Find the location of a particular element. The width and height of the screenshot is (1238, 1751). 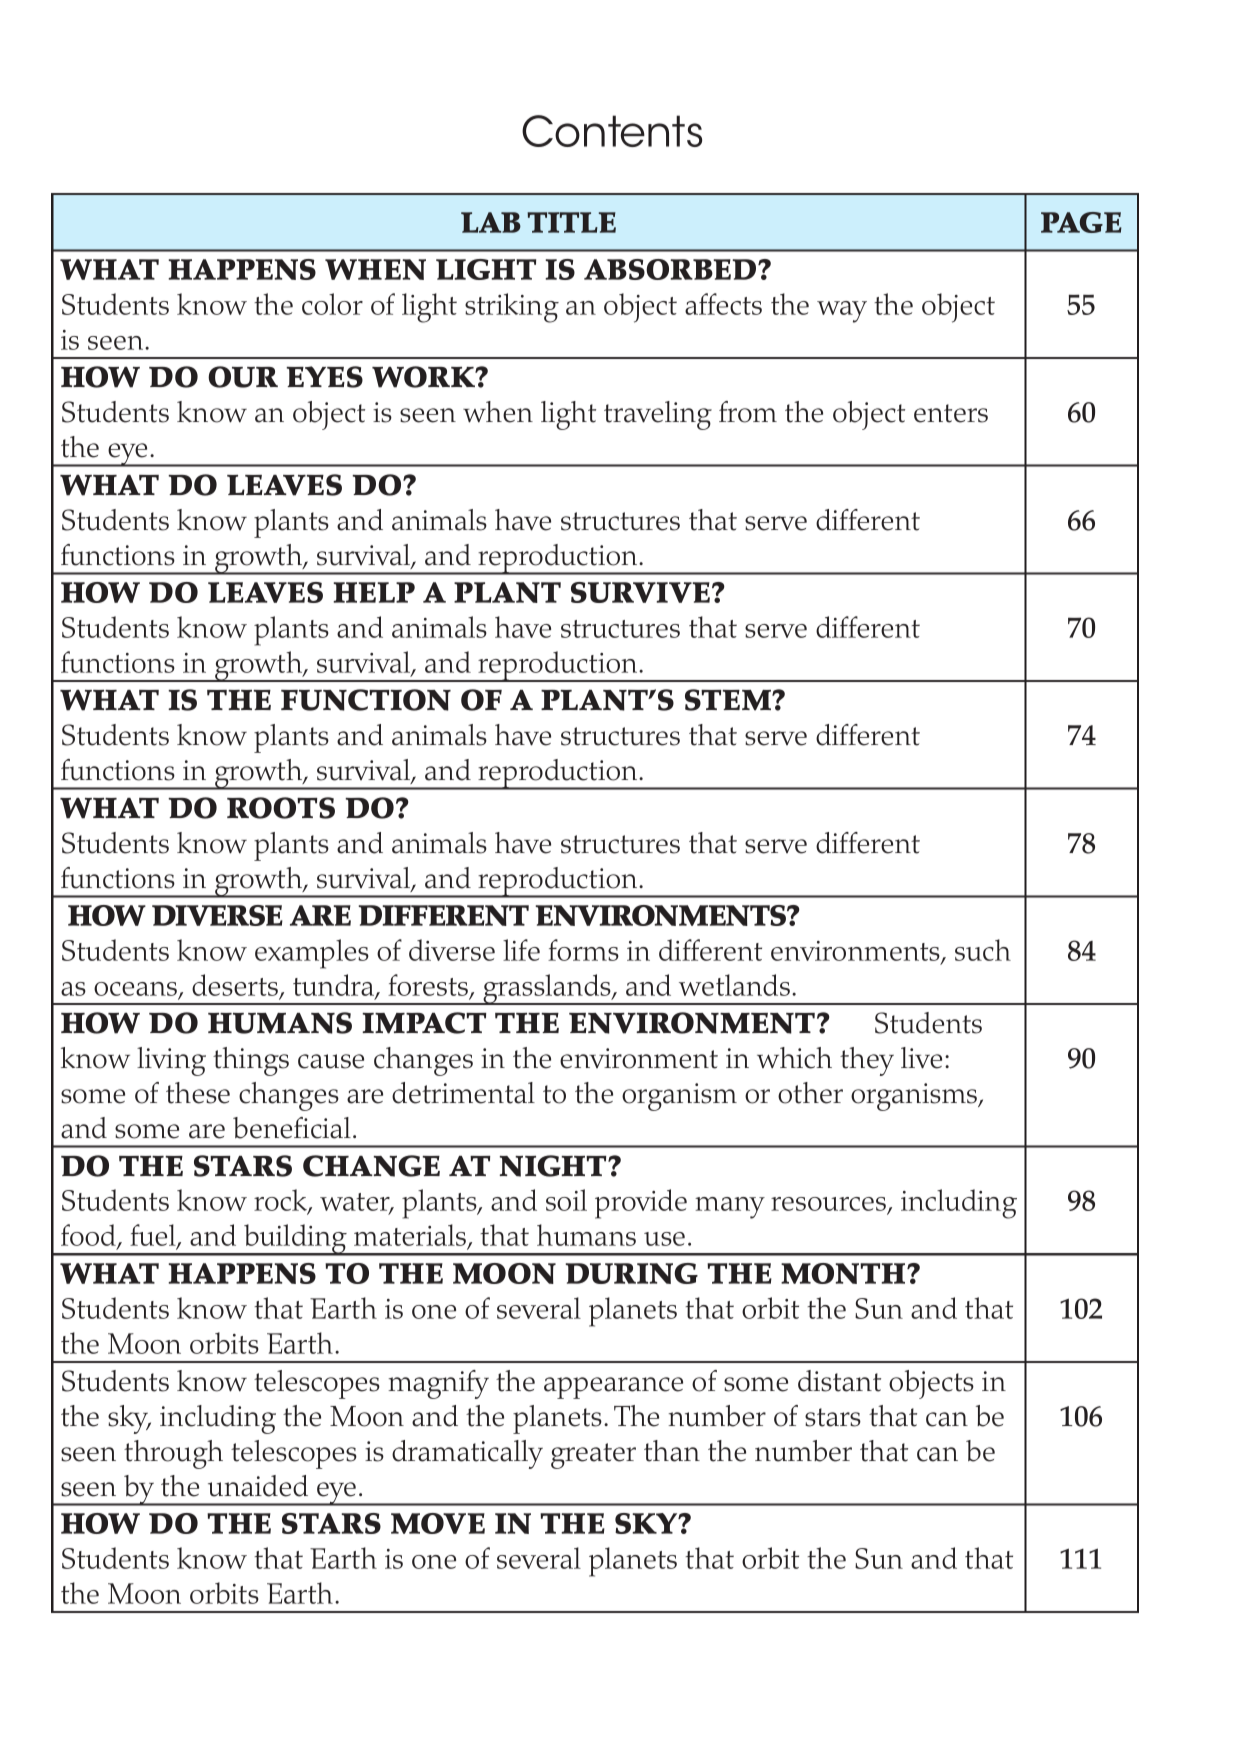

Page is located at coordinates (1081, 222).
